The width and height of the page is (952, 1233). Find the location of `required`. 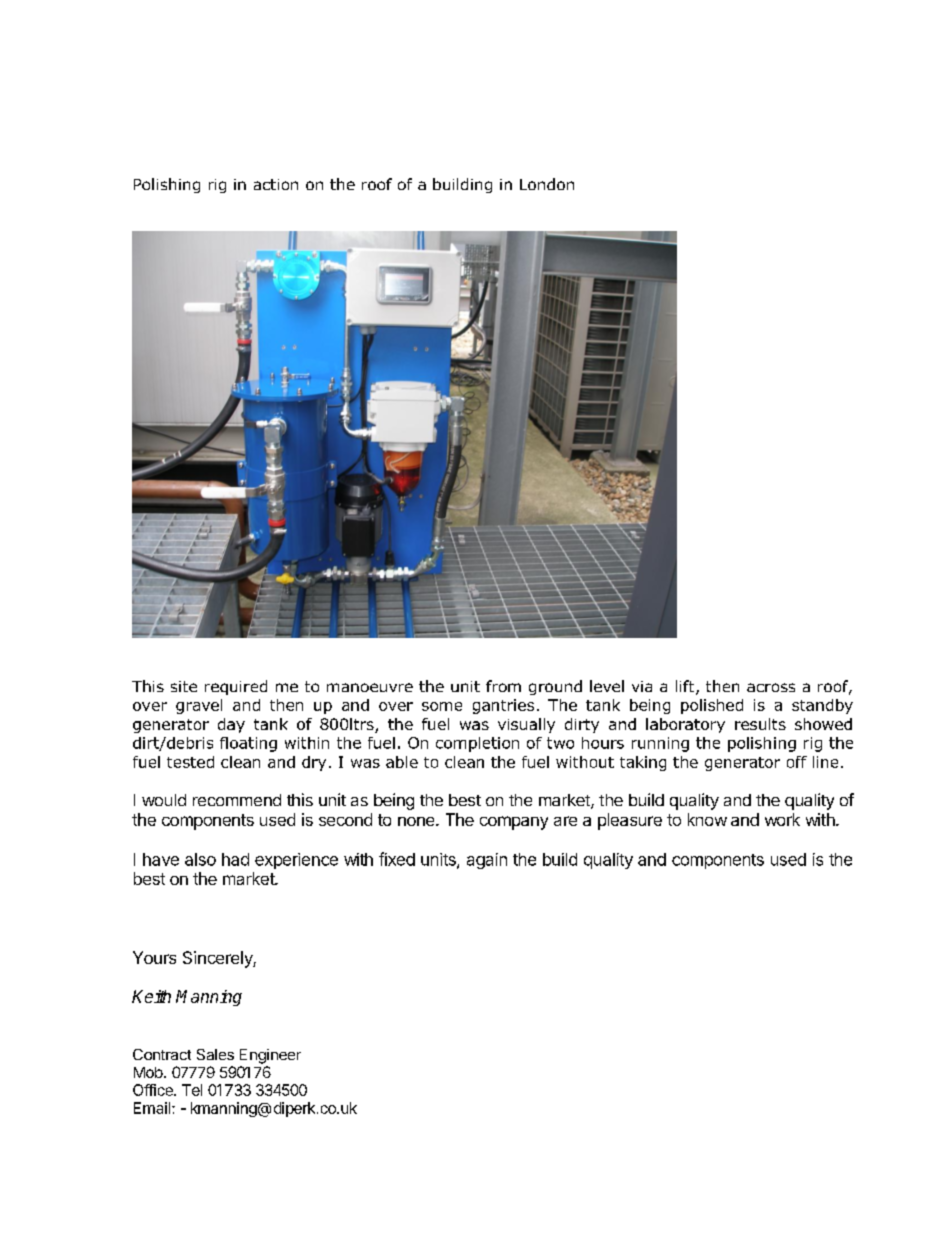

required is located at coordinates (236, 687).
